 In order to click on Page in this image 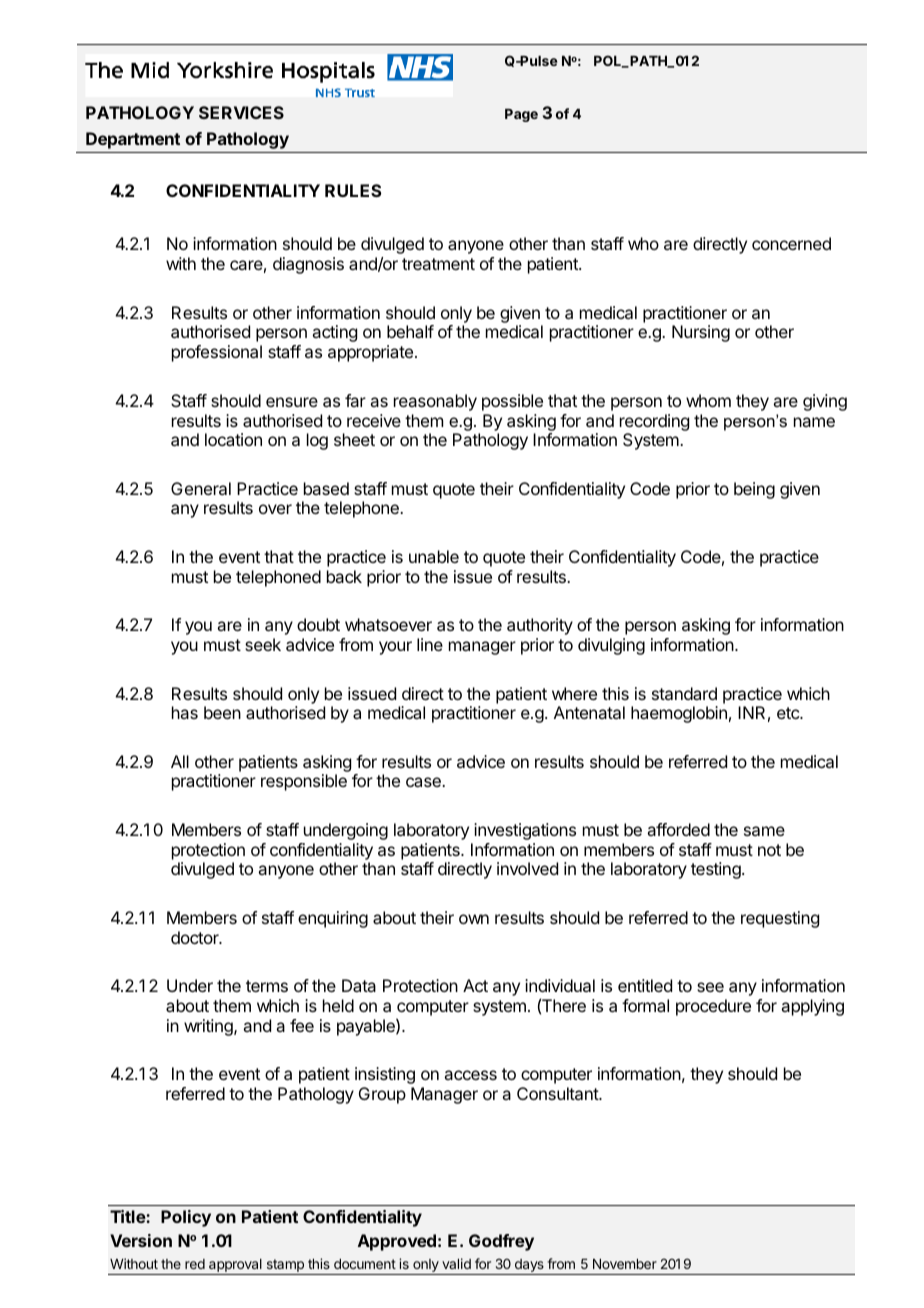, I will do `click(521, 115)`.
